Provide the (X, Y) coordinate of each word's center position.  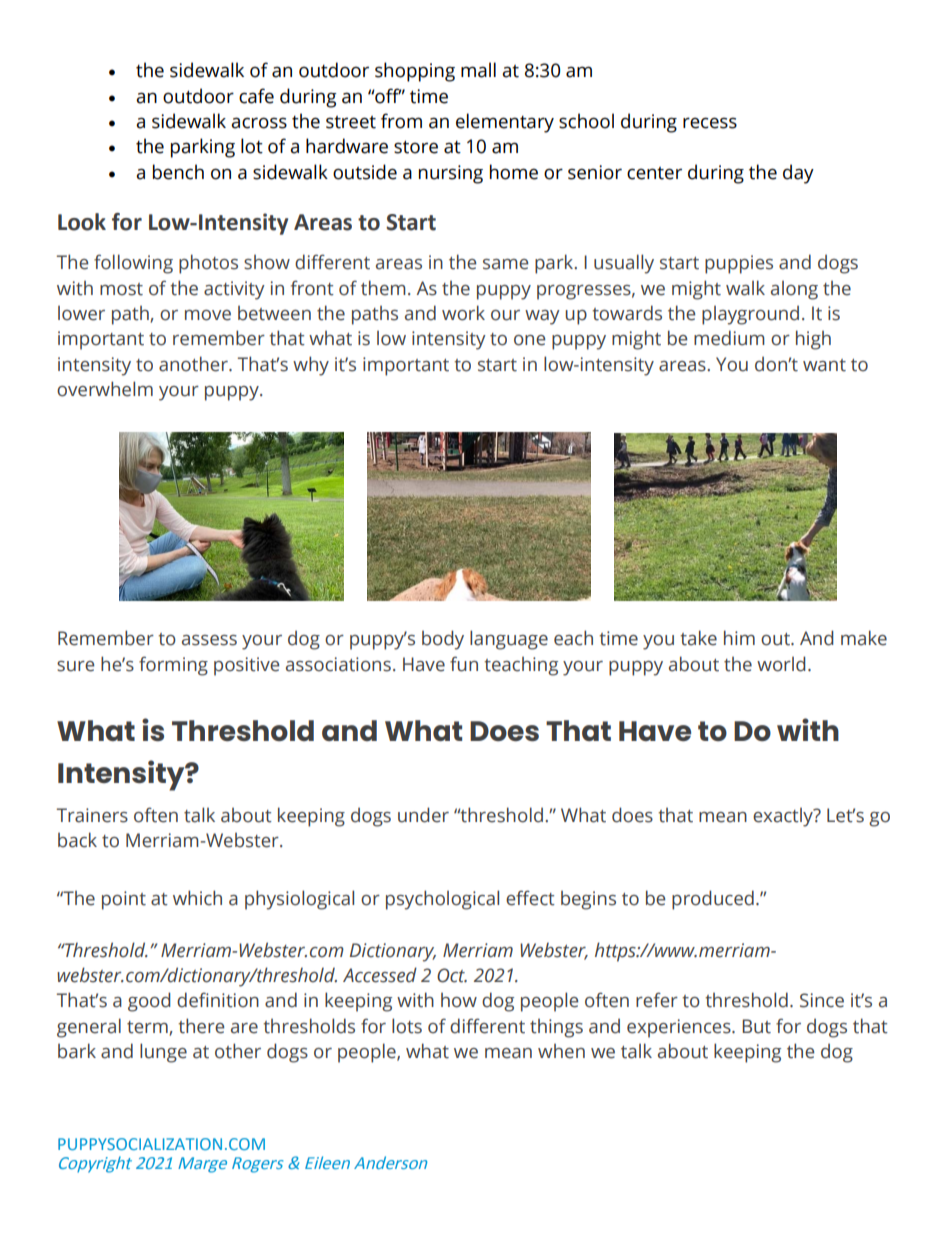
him (739, 637)
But (756, 1026)
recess (710, 123)
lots (407, 1026)
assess (209, 640)
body (443, 640)
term (148, 1028)
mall (478, 70)
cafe (256, 96)
